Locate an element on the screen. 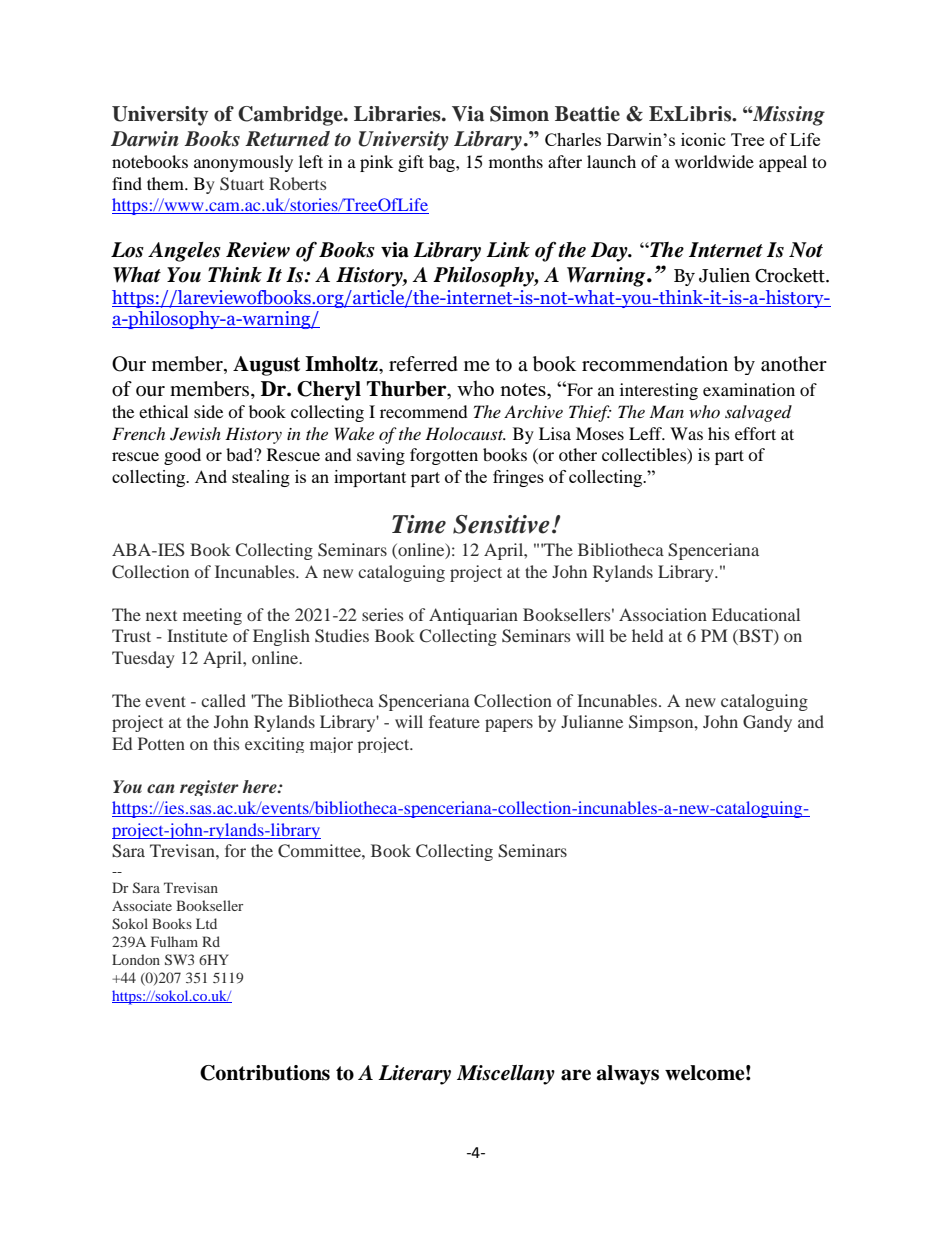 The width and height of the screenshot is (952, 1233). Julien is located at coordinates (724, 275).
